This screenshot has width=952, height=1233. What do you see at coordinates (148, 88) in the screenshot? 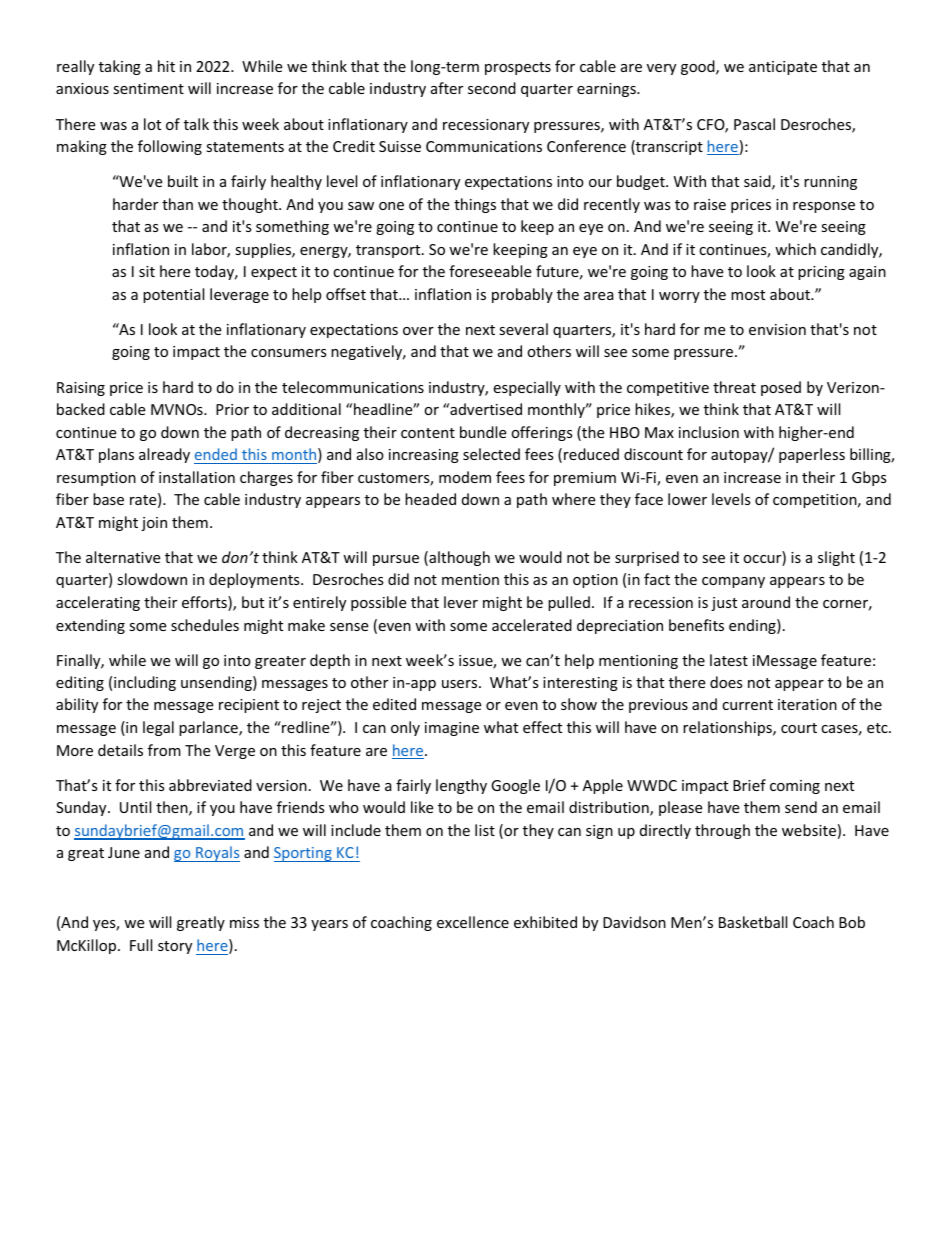
I see `sentiment` at bounding box center [148, 88].
